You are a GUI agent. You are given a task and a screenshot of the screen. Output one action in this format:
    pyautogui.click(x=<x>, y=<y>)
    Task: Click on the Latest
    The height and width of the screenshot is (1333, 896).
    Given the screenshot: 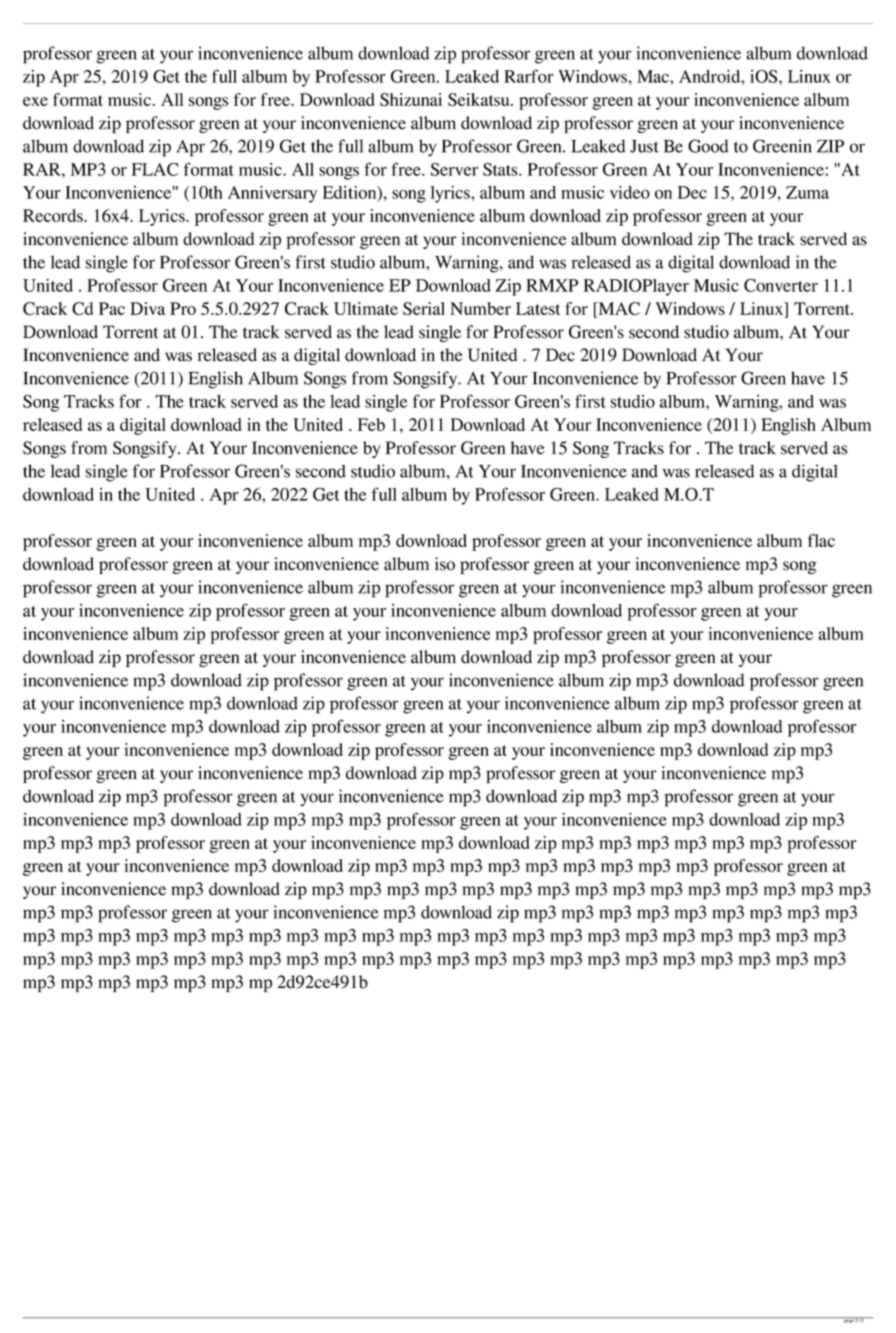 What is the action you would take?
    pyautogui.click(x=538, y=308)
